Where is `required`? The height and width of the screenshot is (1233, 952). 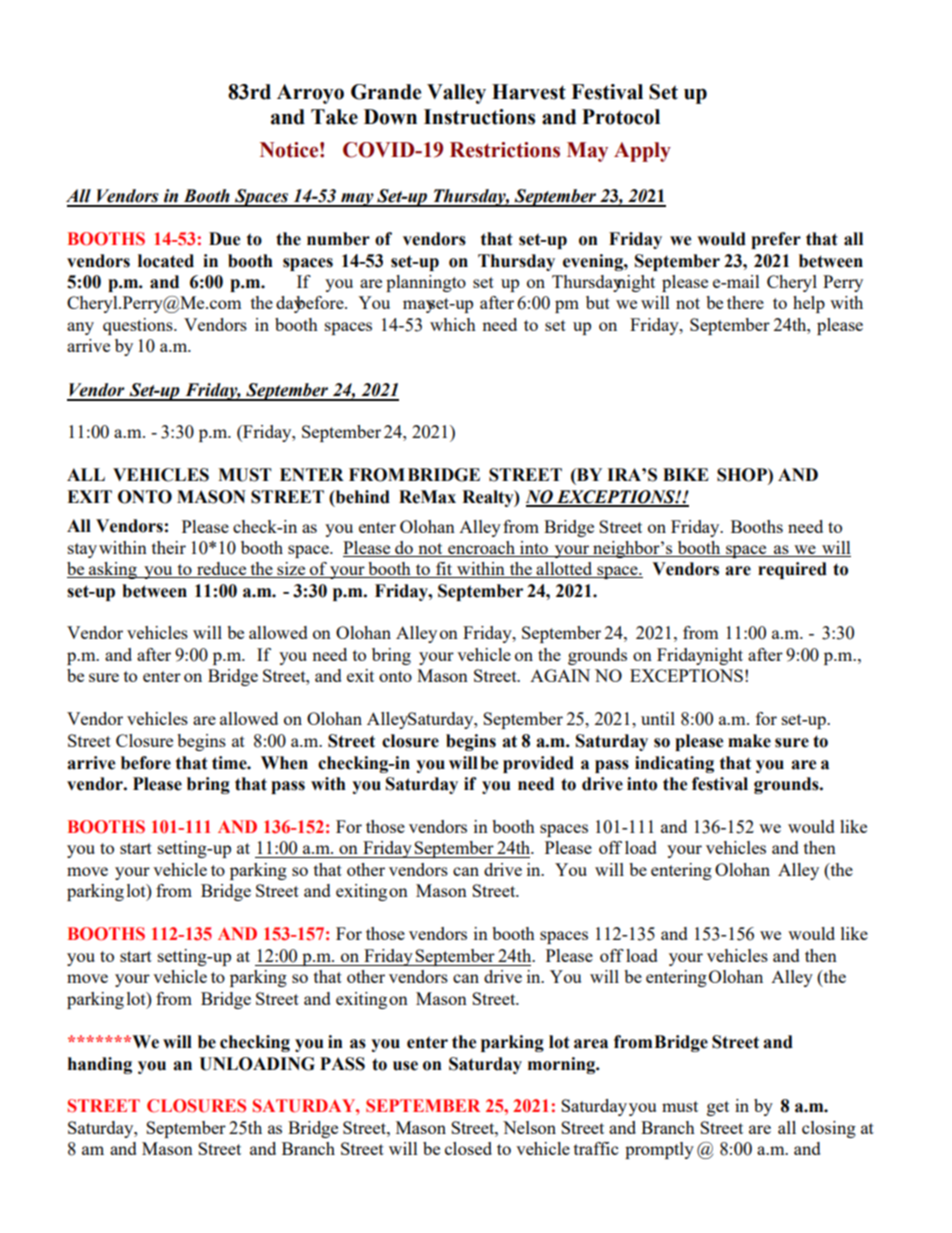 required is located at coordinates (792, 570).
